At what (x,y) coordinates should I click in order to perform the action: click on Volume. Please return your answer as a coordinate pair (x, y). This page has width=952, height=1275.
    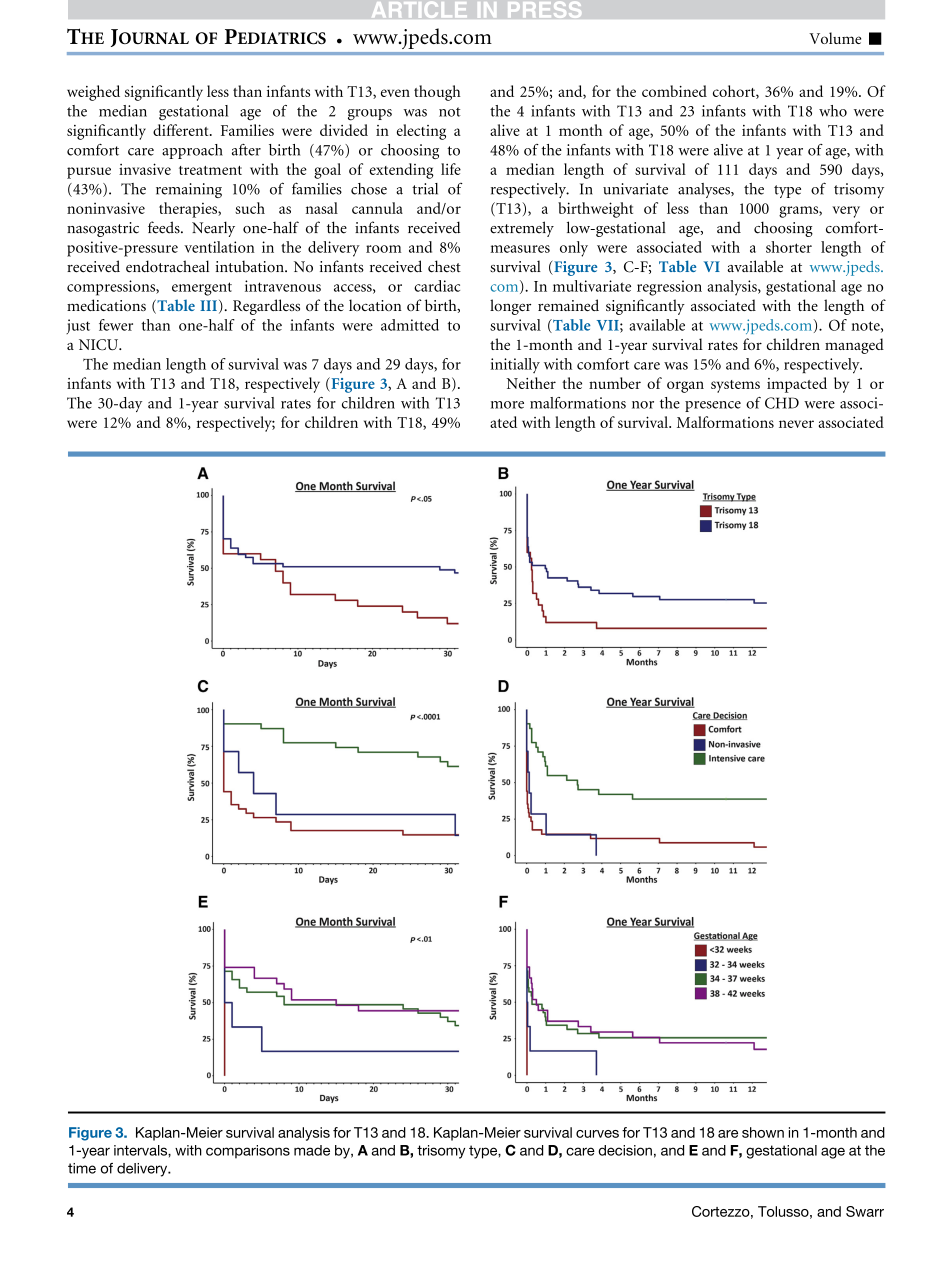
    Looking at the image, I should click on (835, 38).
